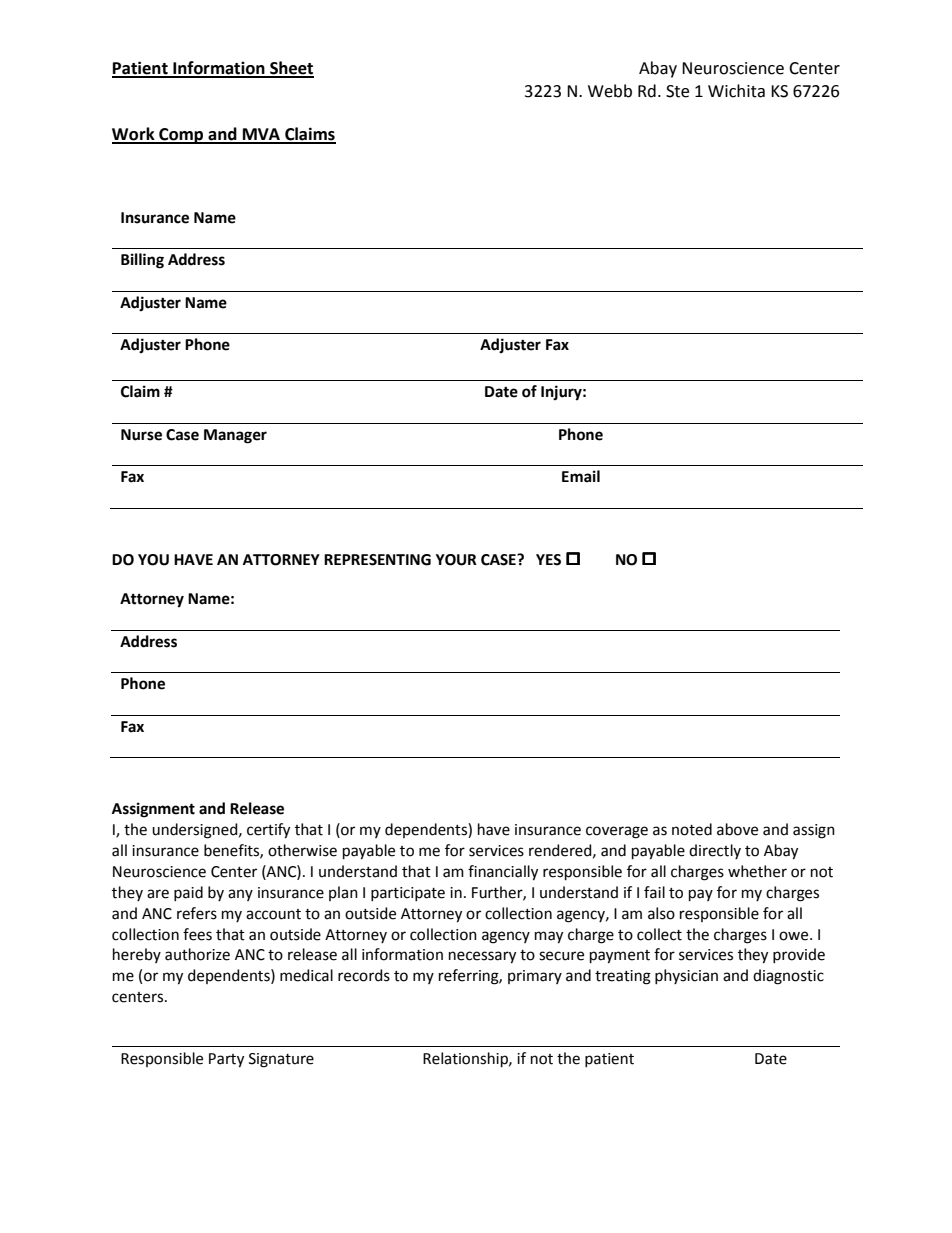  I want to click on REPRESENTING, so click(377, 560).
